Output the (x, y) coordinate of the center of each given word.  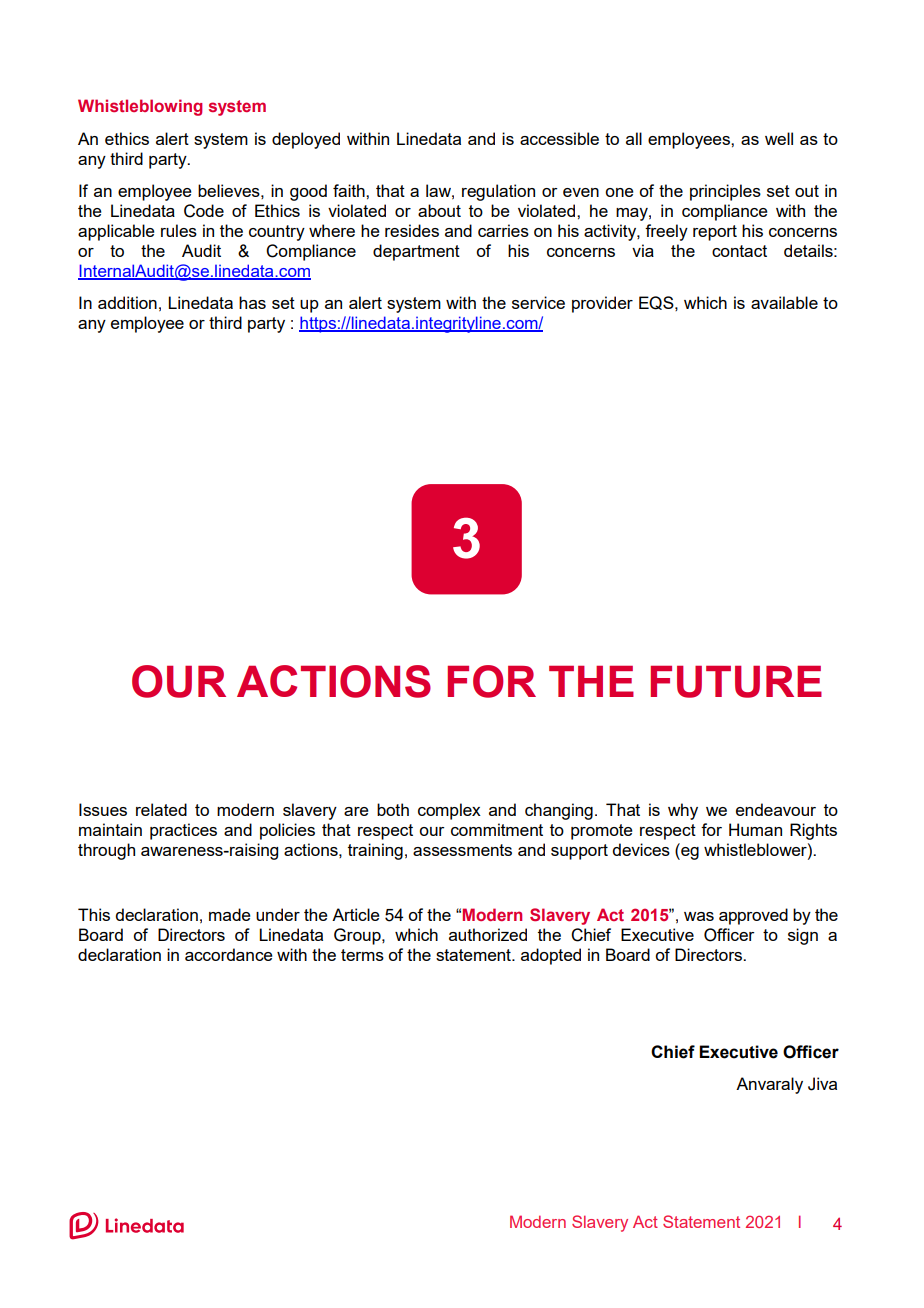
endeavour (776, 809)
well (779, 138)
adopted (551, 956)
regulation (498, 192)
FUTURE (736, 682)
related (161, 809)
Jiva (822, 1084)
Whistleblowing (140, 107)
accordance (229, 954)
